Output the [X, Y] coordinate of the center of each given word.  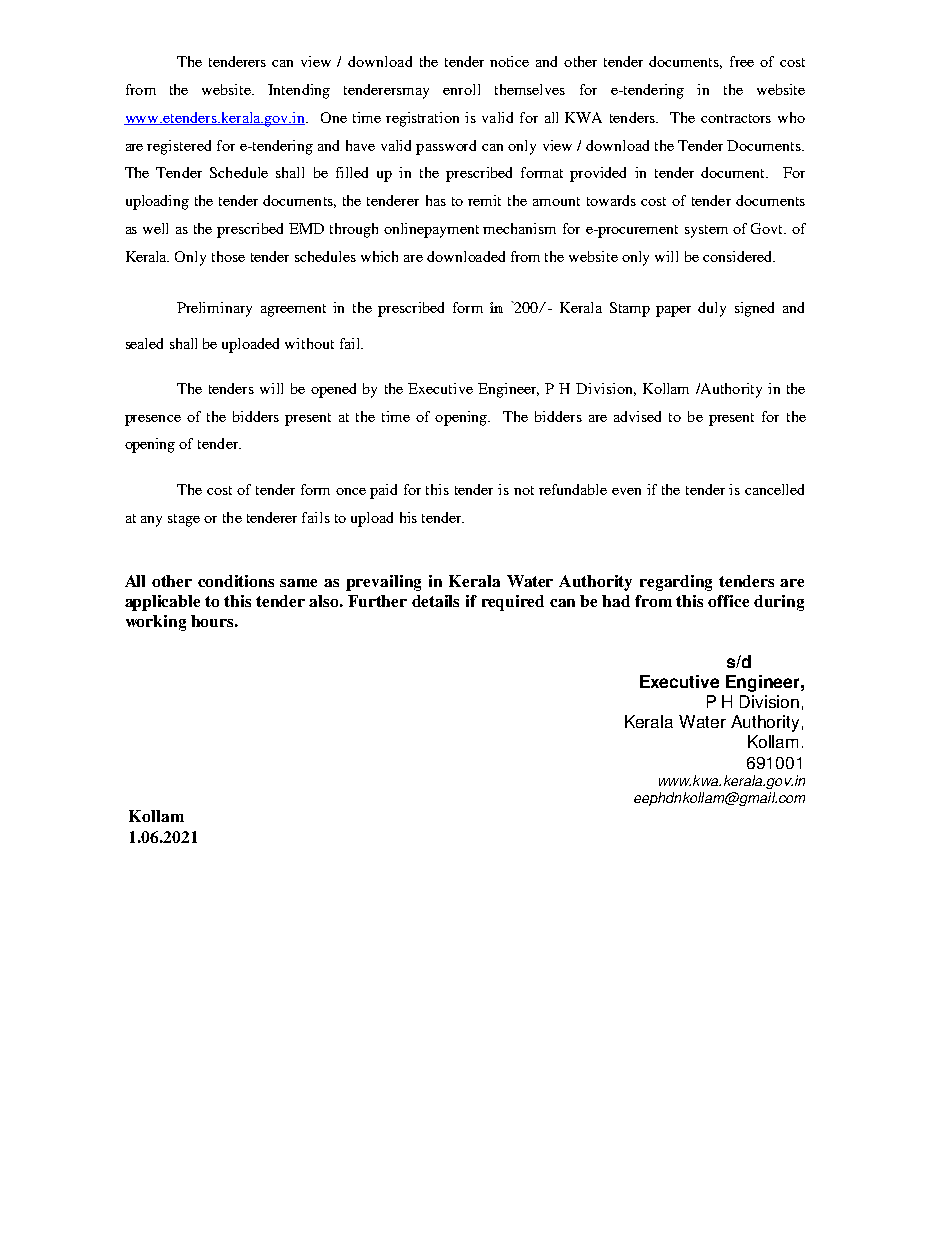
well [155, 228]
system [706, 231]
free [742, 61]
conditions [236, 581]
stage [184, 520]
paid [383, 491]
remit [484, 200]
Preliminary [214, 309]
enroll [461, 89]
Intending [299, 91]
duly [712, 309]
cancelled [774, 489]
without [309, 343]
